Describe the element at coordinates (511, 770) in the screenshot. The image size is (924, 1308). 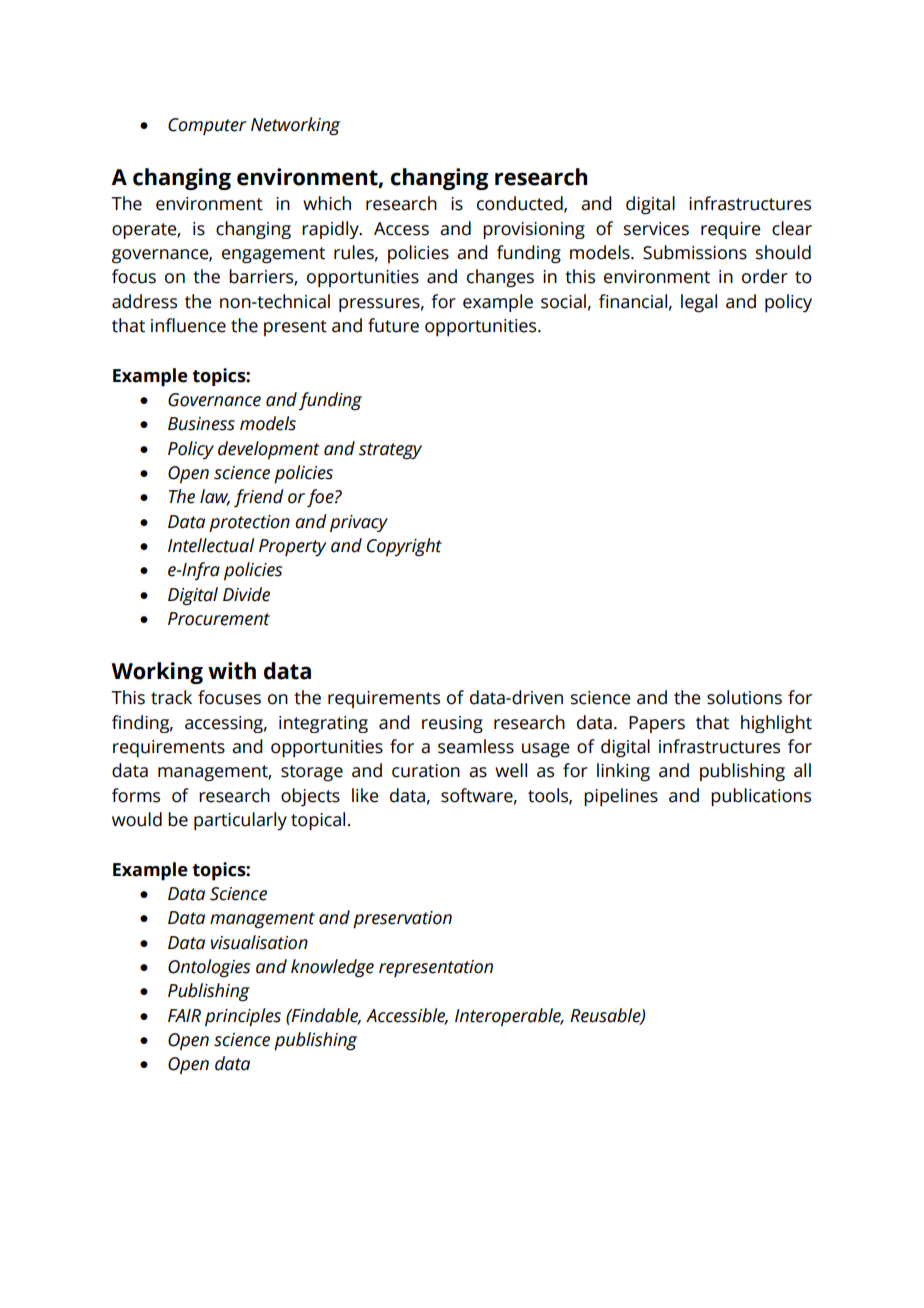
I see `well` at that location.
